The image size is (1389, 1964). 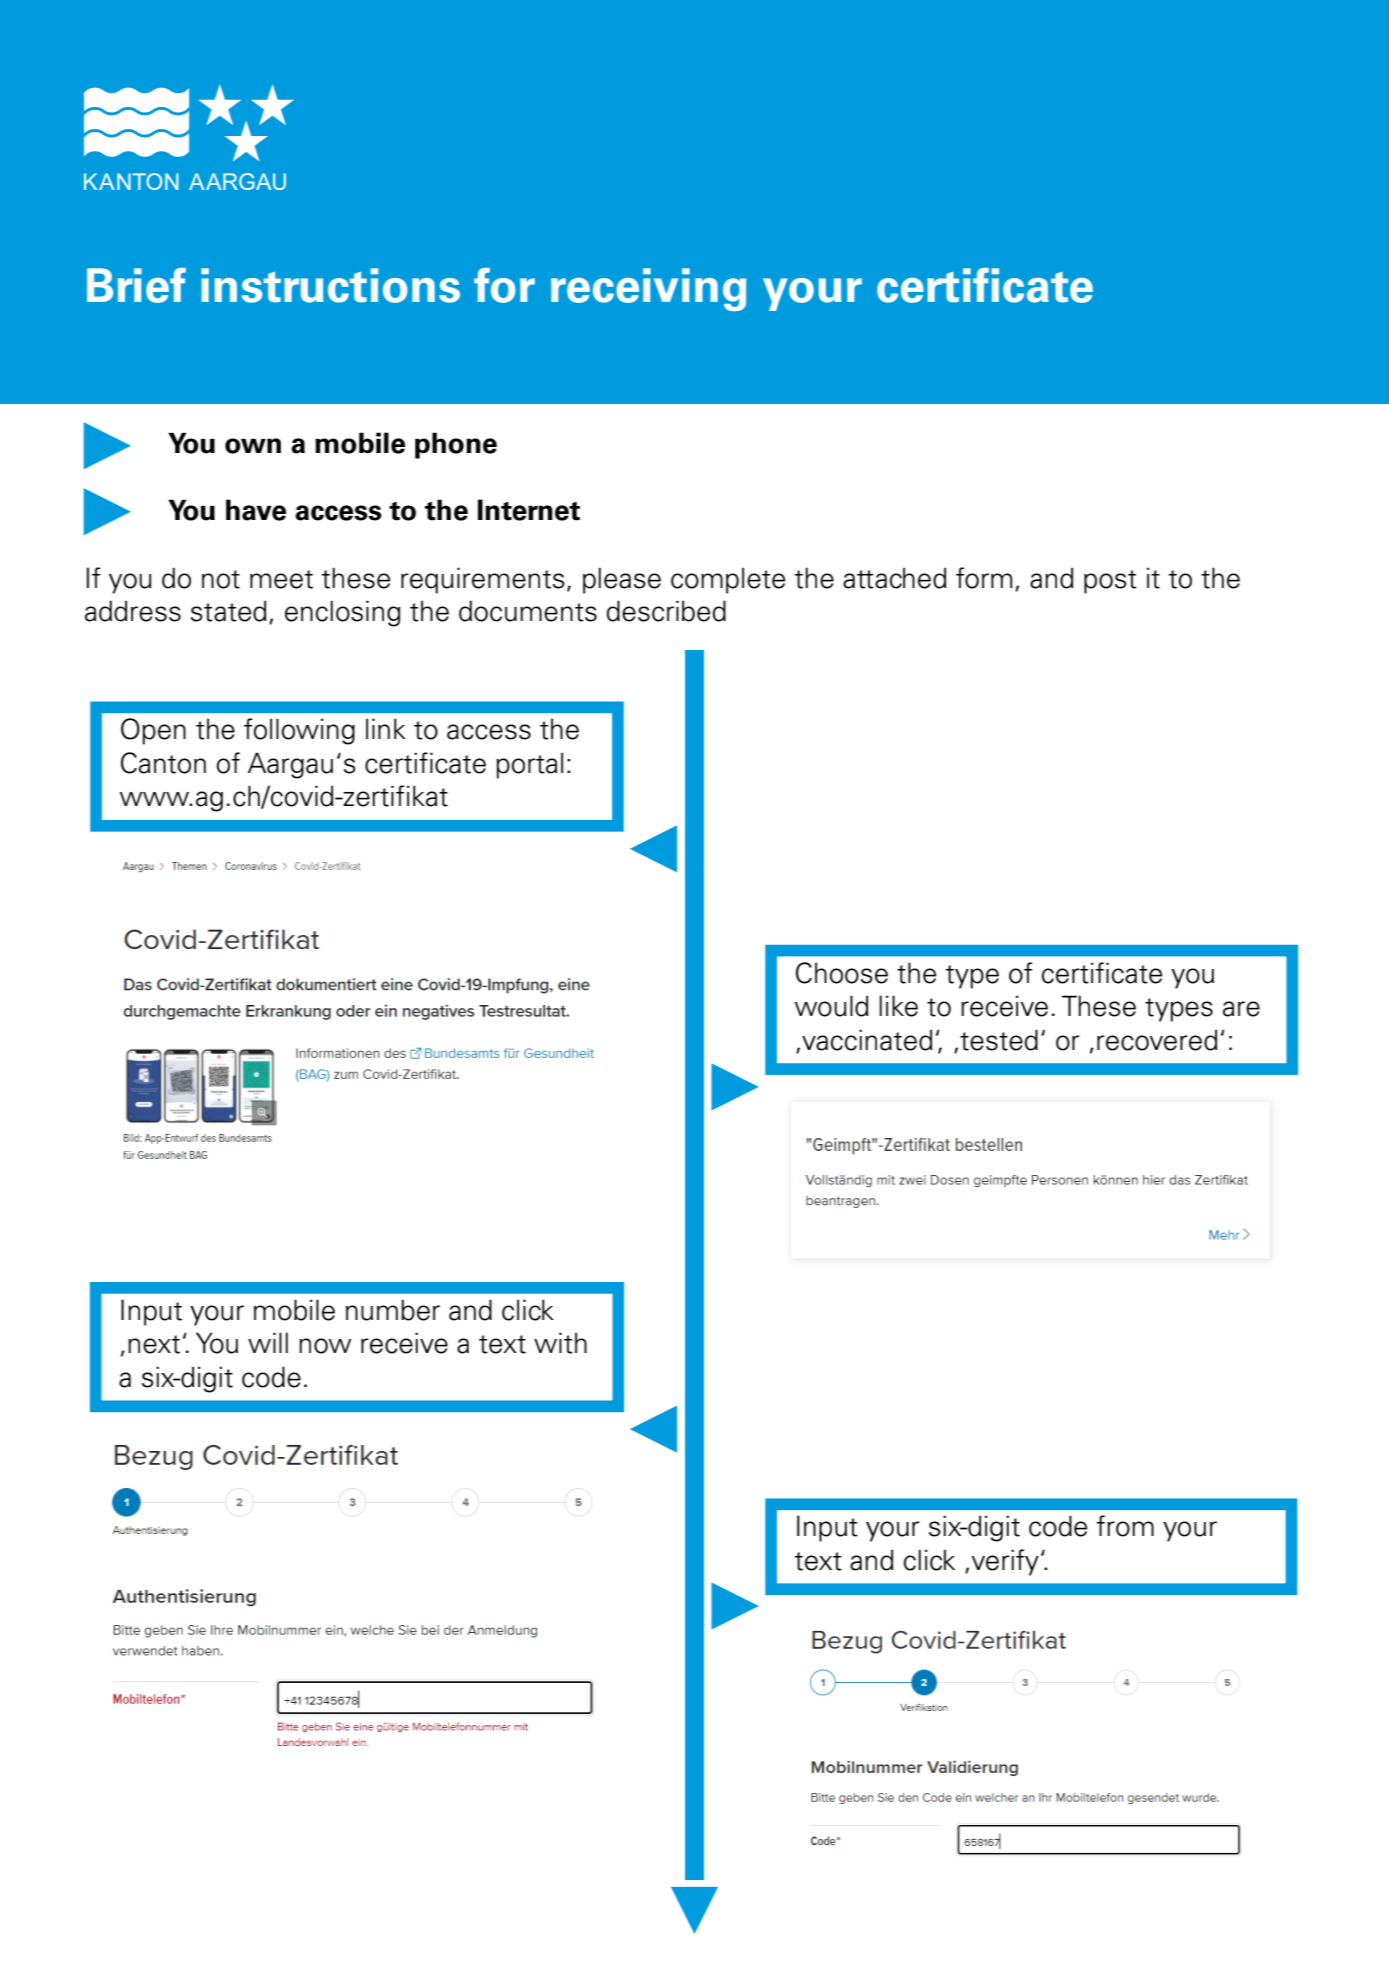 I want to click on portal, so click(x=529, y=765).
